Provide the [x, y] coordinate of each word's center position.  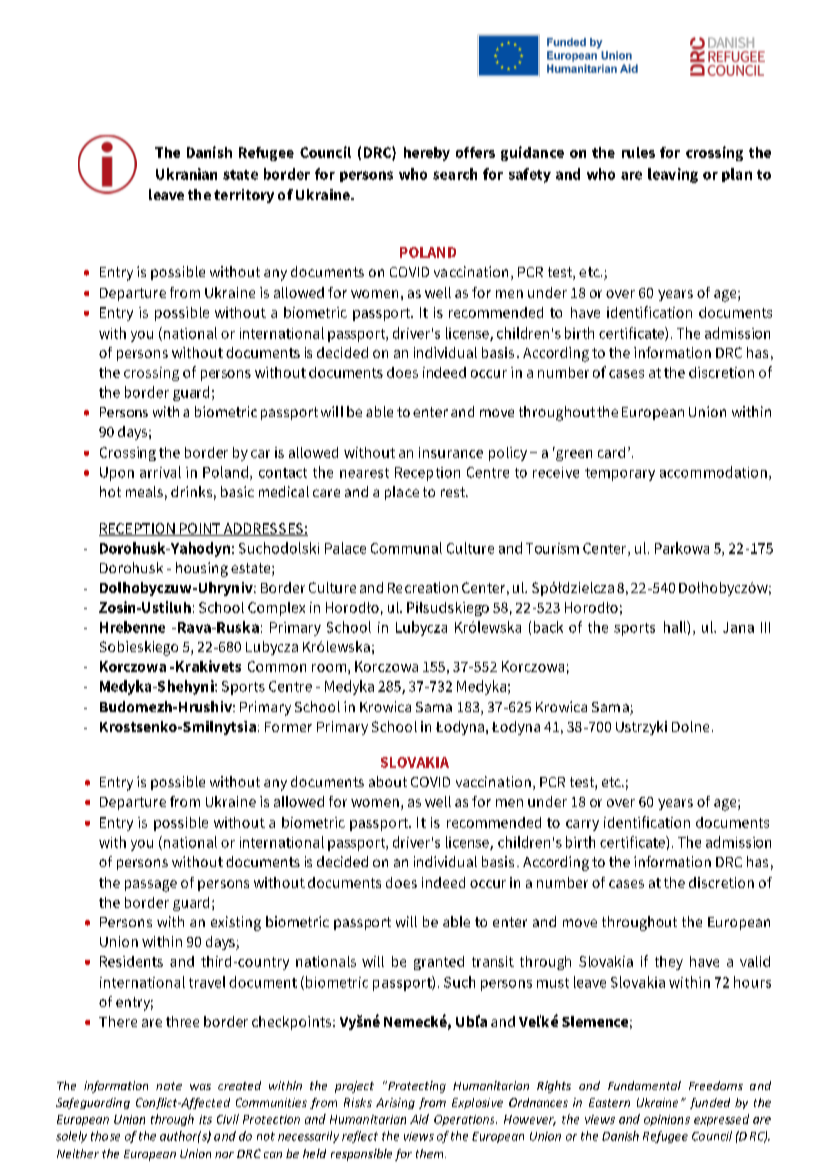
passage [151, 886]
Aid [419, 1119]
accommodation [713, 472]
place [402, 493]
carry [582, 825]
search [455, 174]
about [388, 781]
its [205, 1119]
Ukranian [186, 174]
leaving [673, 175]
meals [144, 491]
